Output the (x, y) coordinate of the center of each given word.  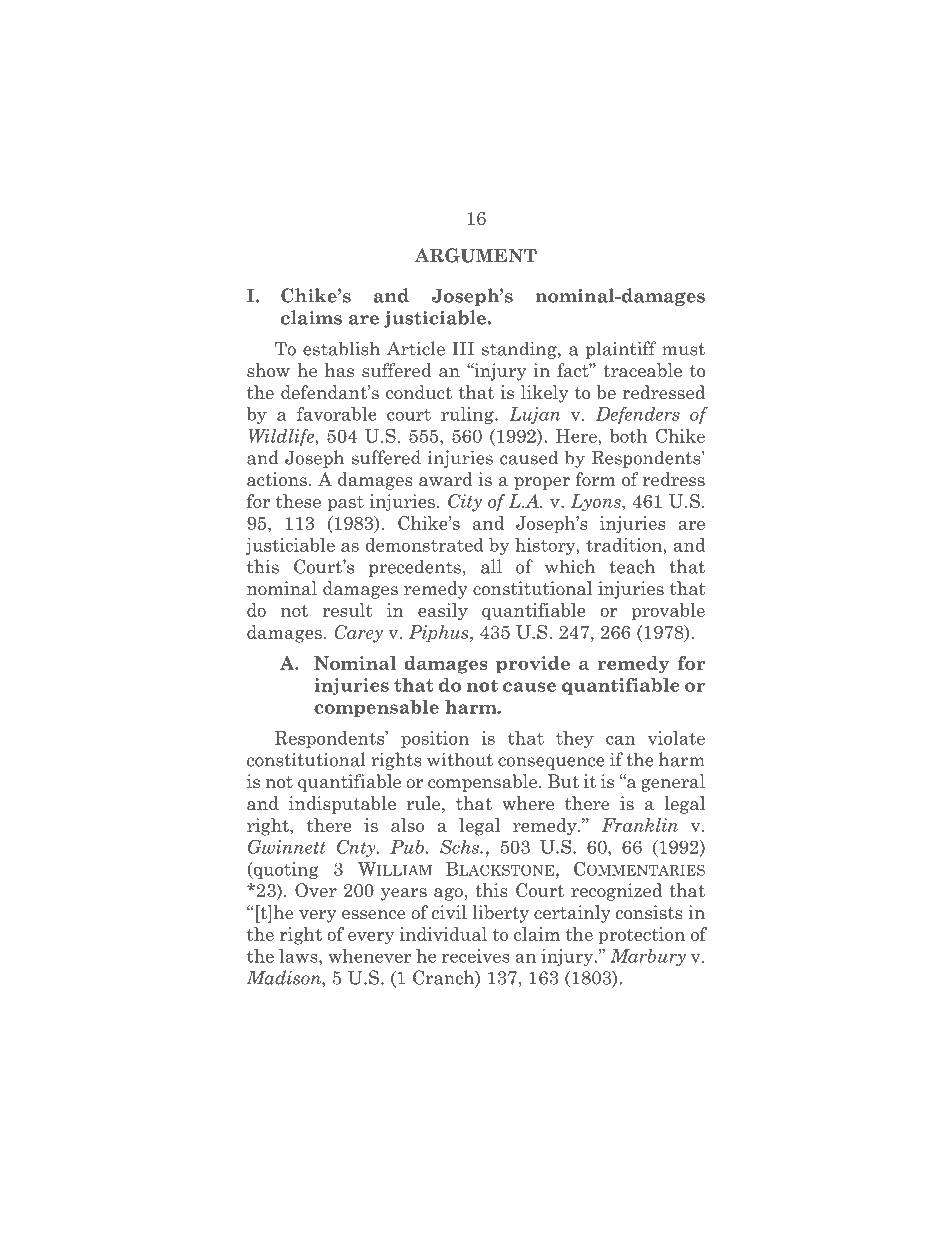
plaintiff (621, 350)
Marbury (648, 957)
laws (299, 956)
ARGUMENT (476, 255)
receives (475, 956)
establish (341, 348)
